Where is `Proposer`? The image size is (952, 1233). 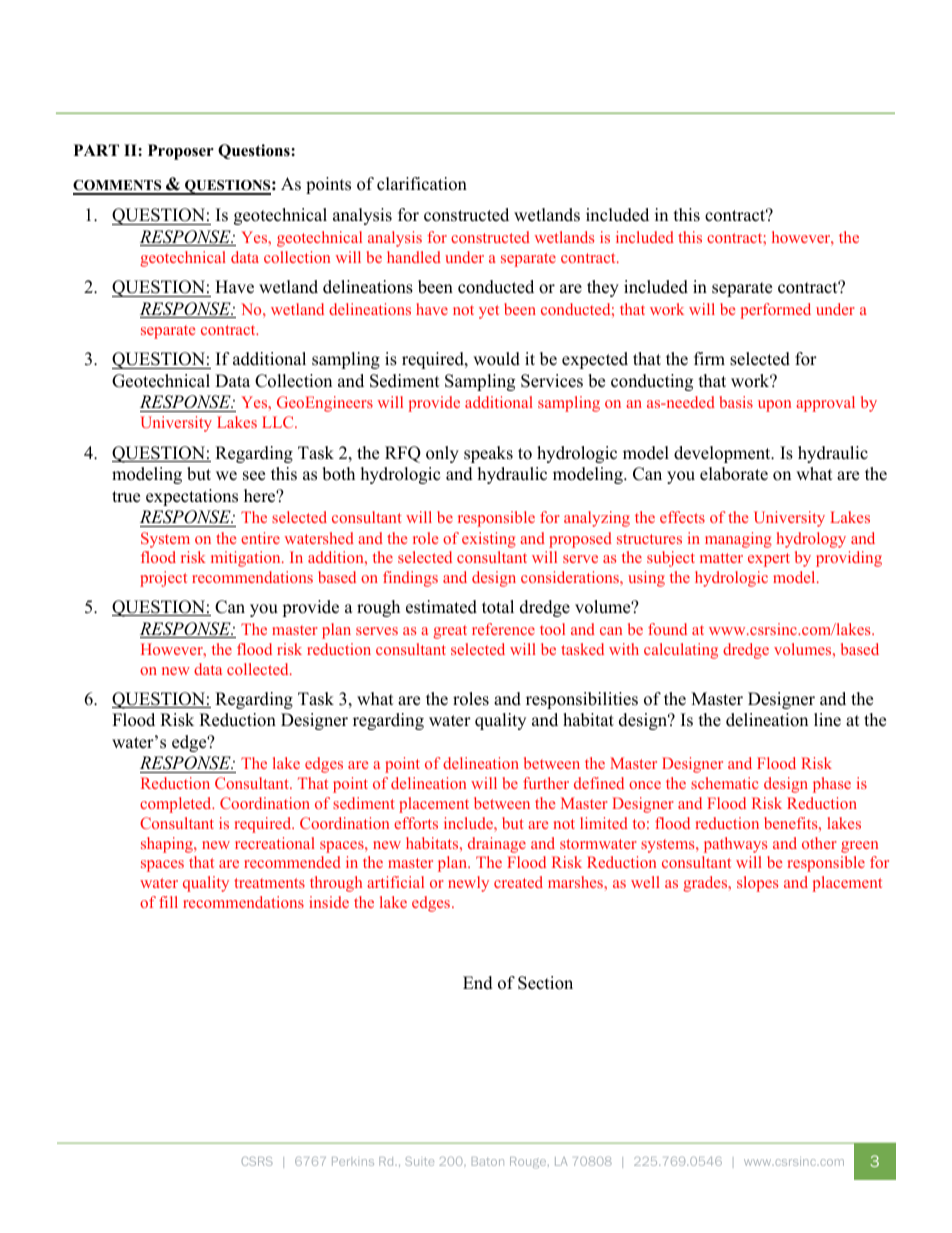 Proposer is located at coordinates (181, 152).
